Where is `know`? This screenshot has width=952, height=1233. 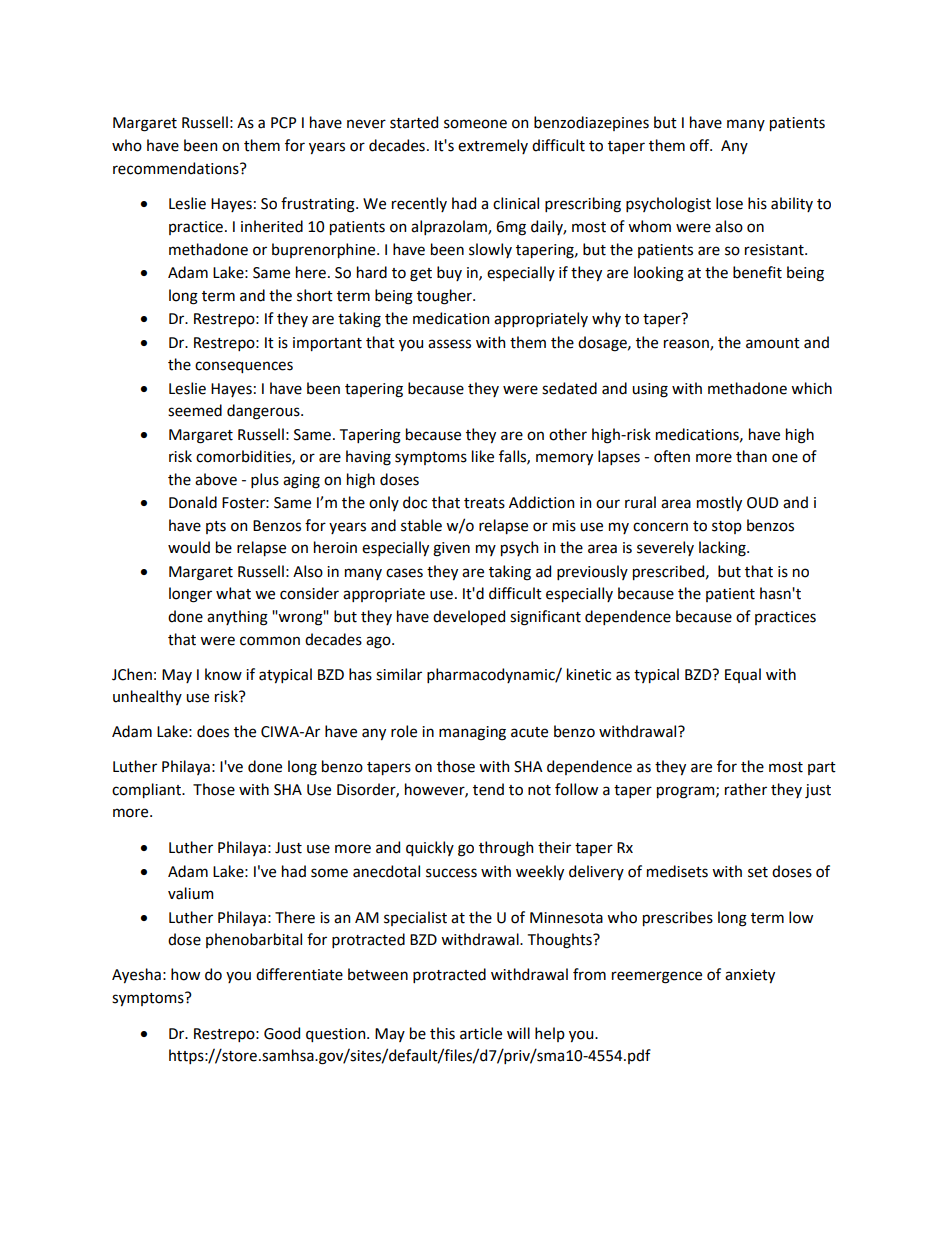 know is located at coordinates (223, 674).
